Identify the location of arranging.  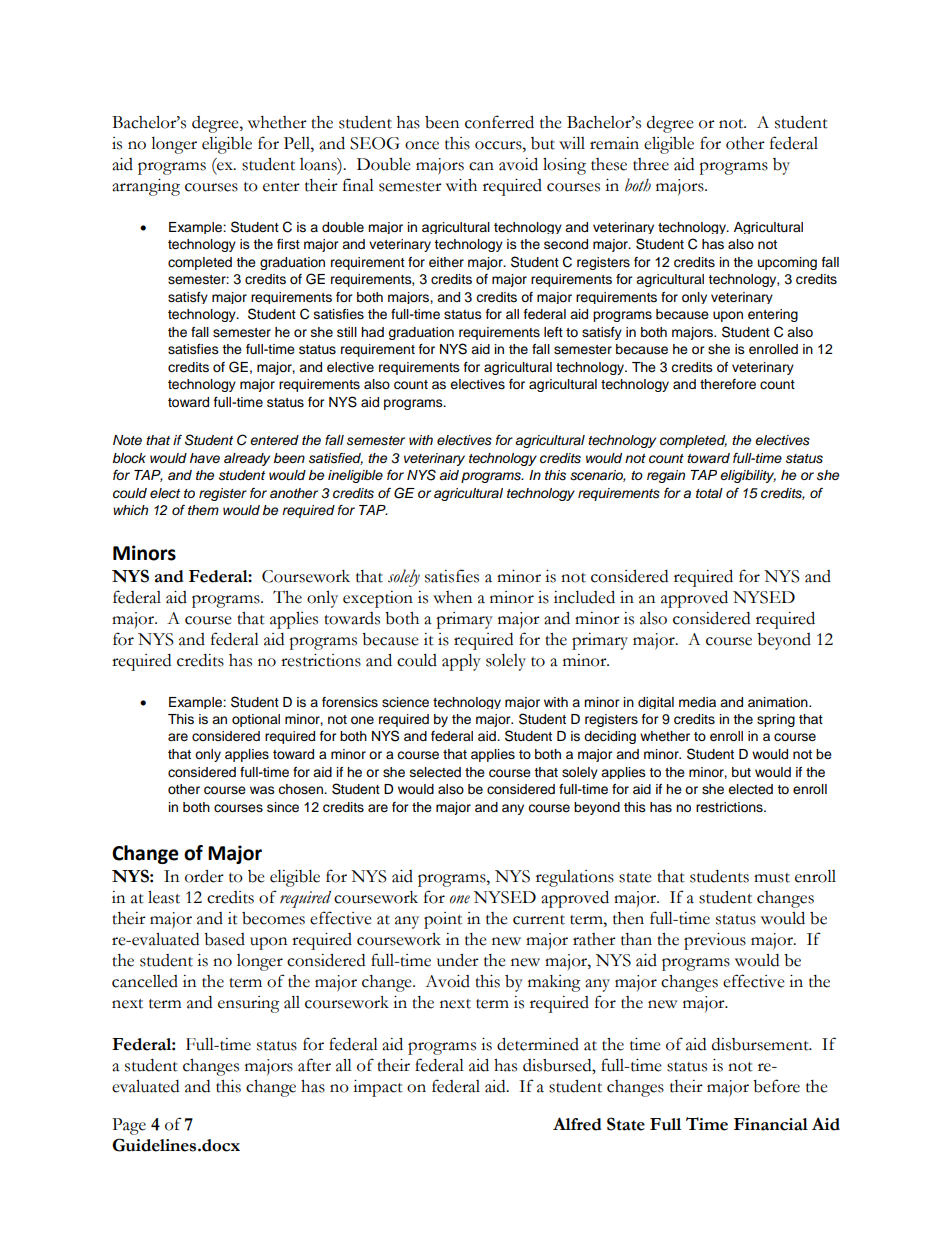
(146, 187).
